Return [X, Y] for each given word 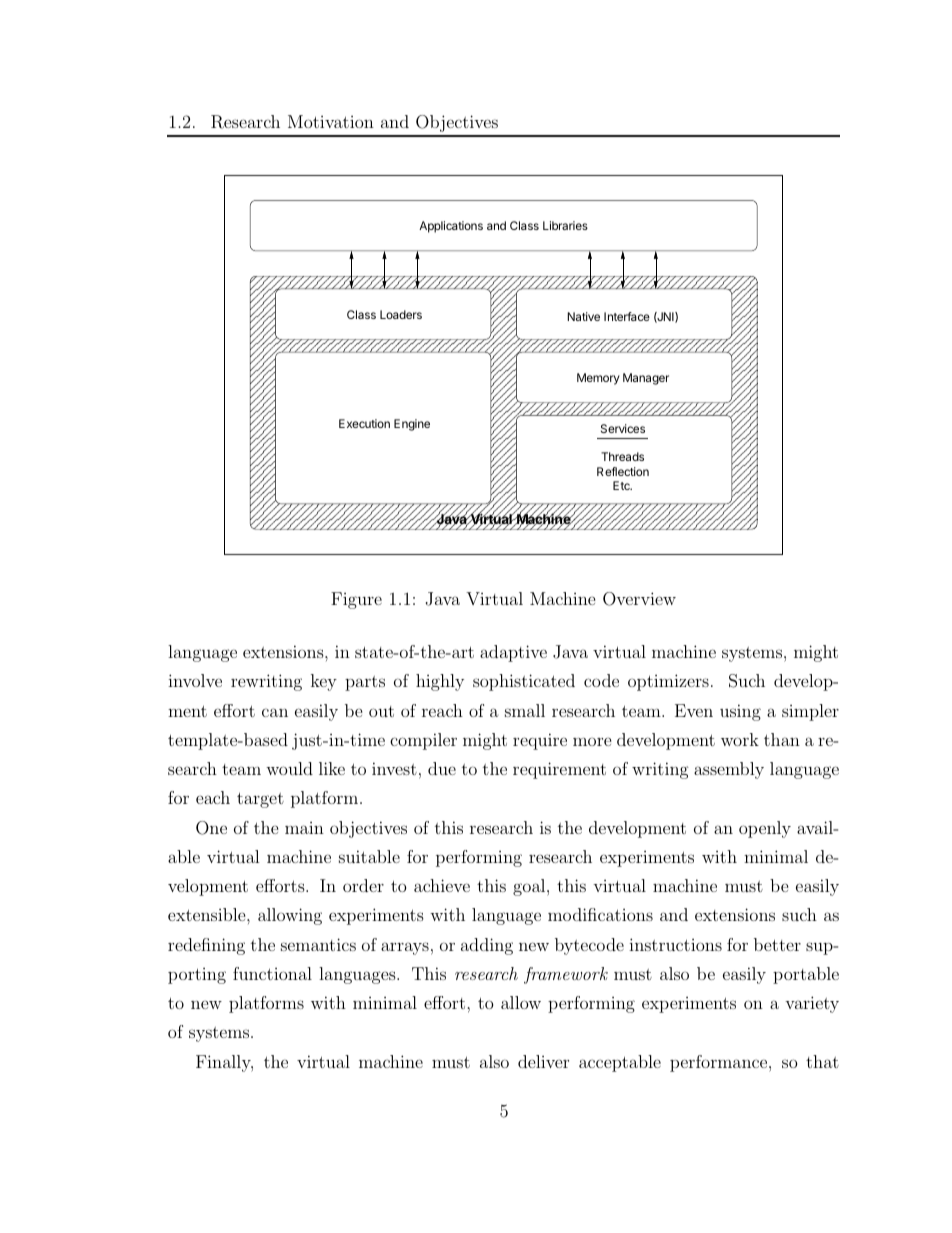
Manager [646, 379]
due [442, 768]
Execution [364, 423]
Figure [356, 600]
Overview [639, 599]
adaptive [513, 653]
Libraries [565, 225]
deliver [543, 1061]
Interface [627, 316]
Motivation [331, 121]
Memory [598, 379]
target [260, 800]
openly [765, 829]
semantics [318, 944]
